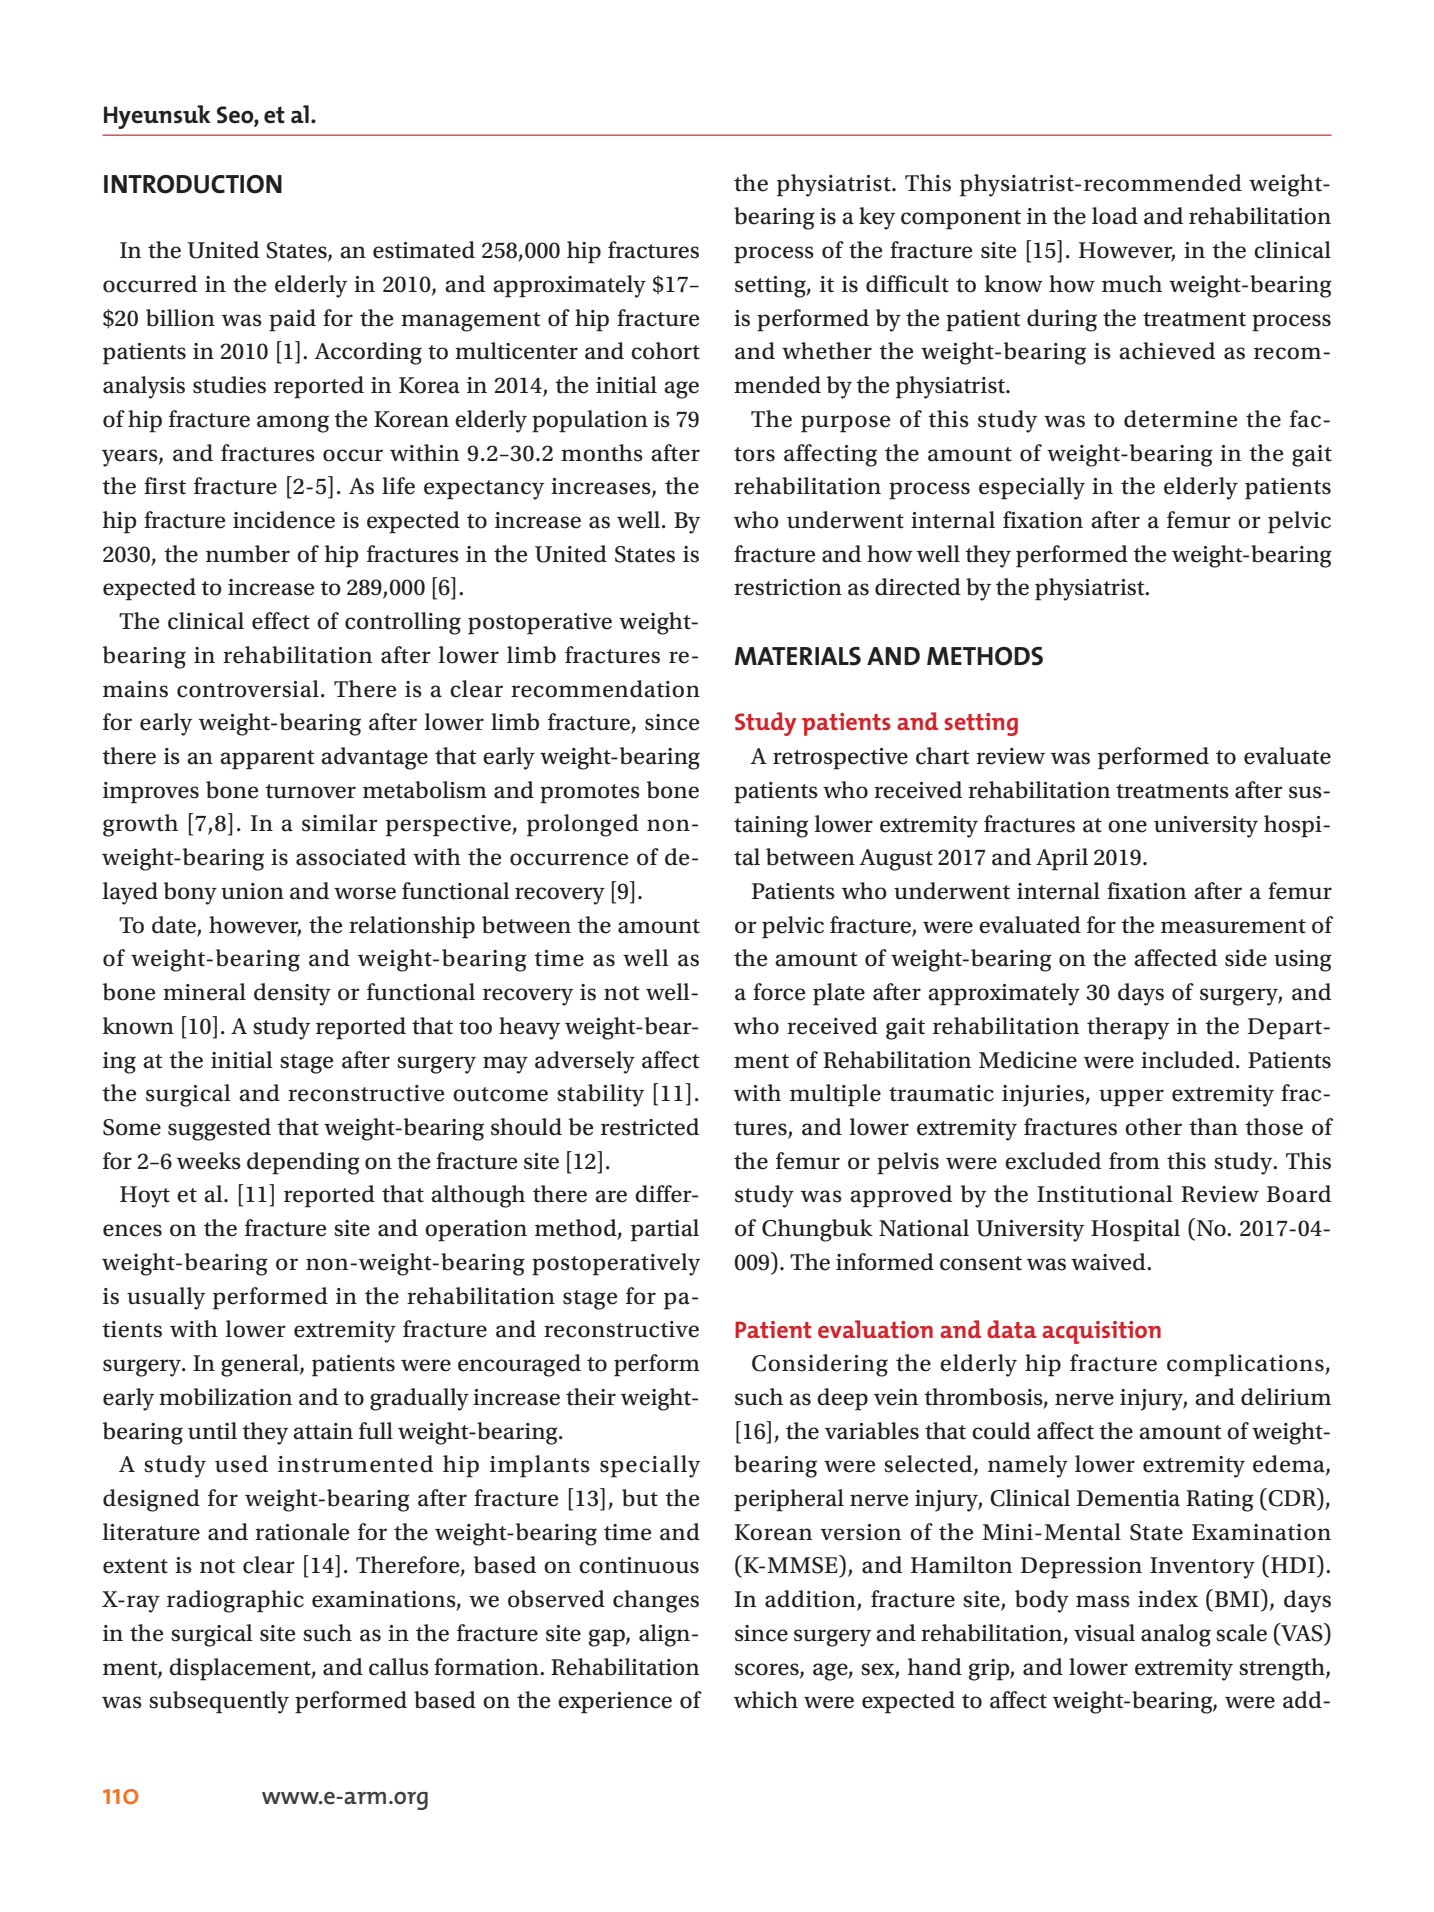 This image has height=1912, width=1434. Describe the element at coordinates (219, 1702) in the image. I see `subsequently` at that location.
